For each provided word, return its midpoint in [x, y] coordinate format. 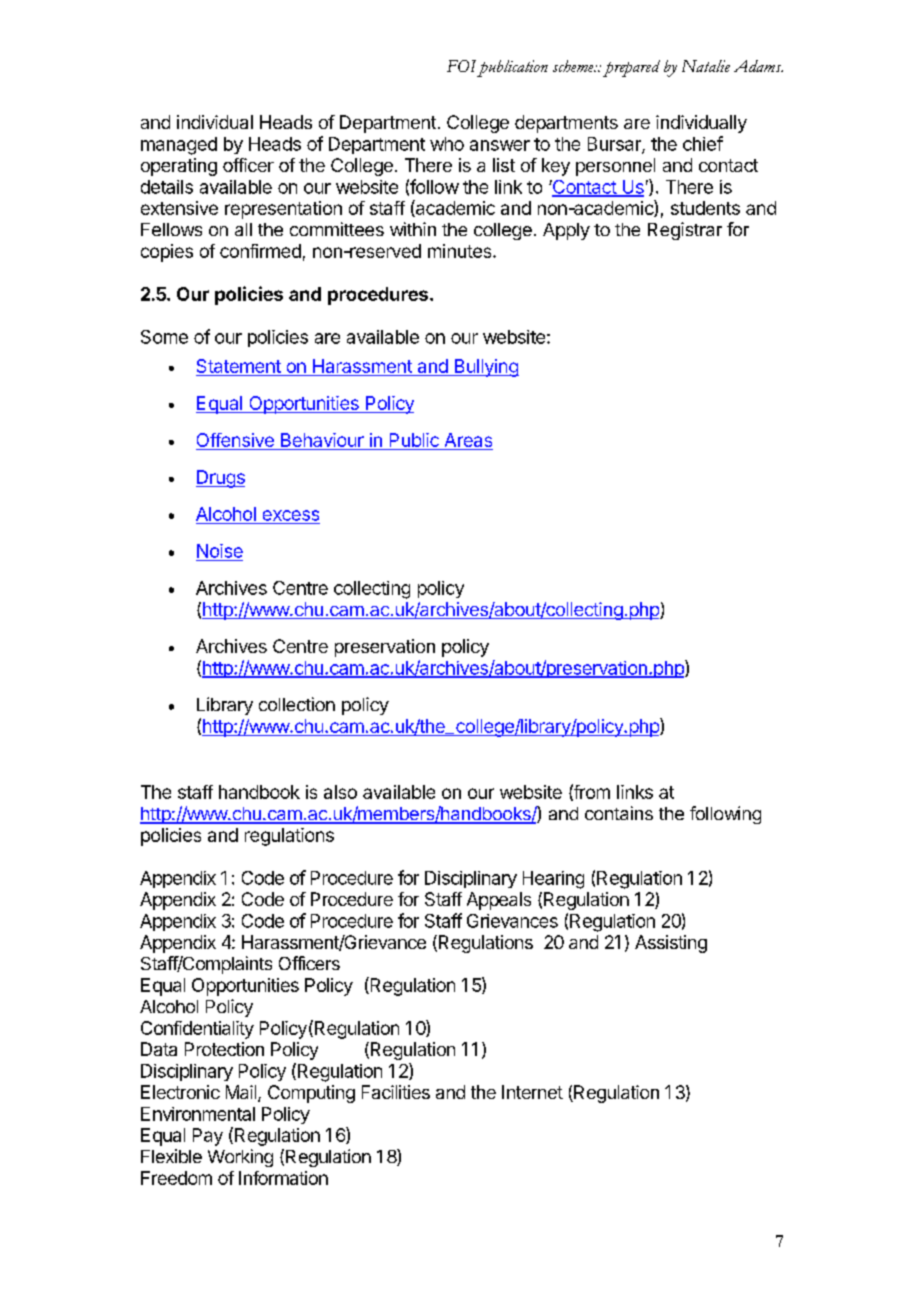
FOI [461, 66]
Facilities [396, 1092]
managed [179, 146]
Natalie [706, 66]
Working [240, 1158]
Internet [532, 1092]
